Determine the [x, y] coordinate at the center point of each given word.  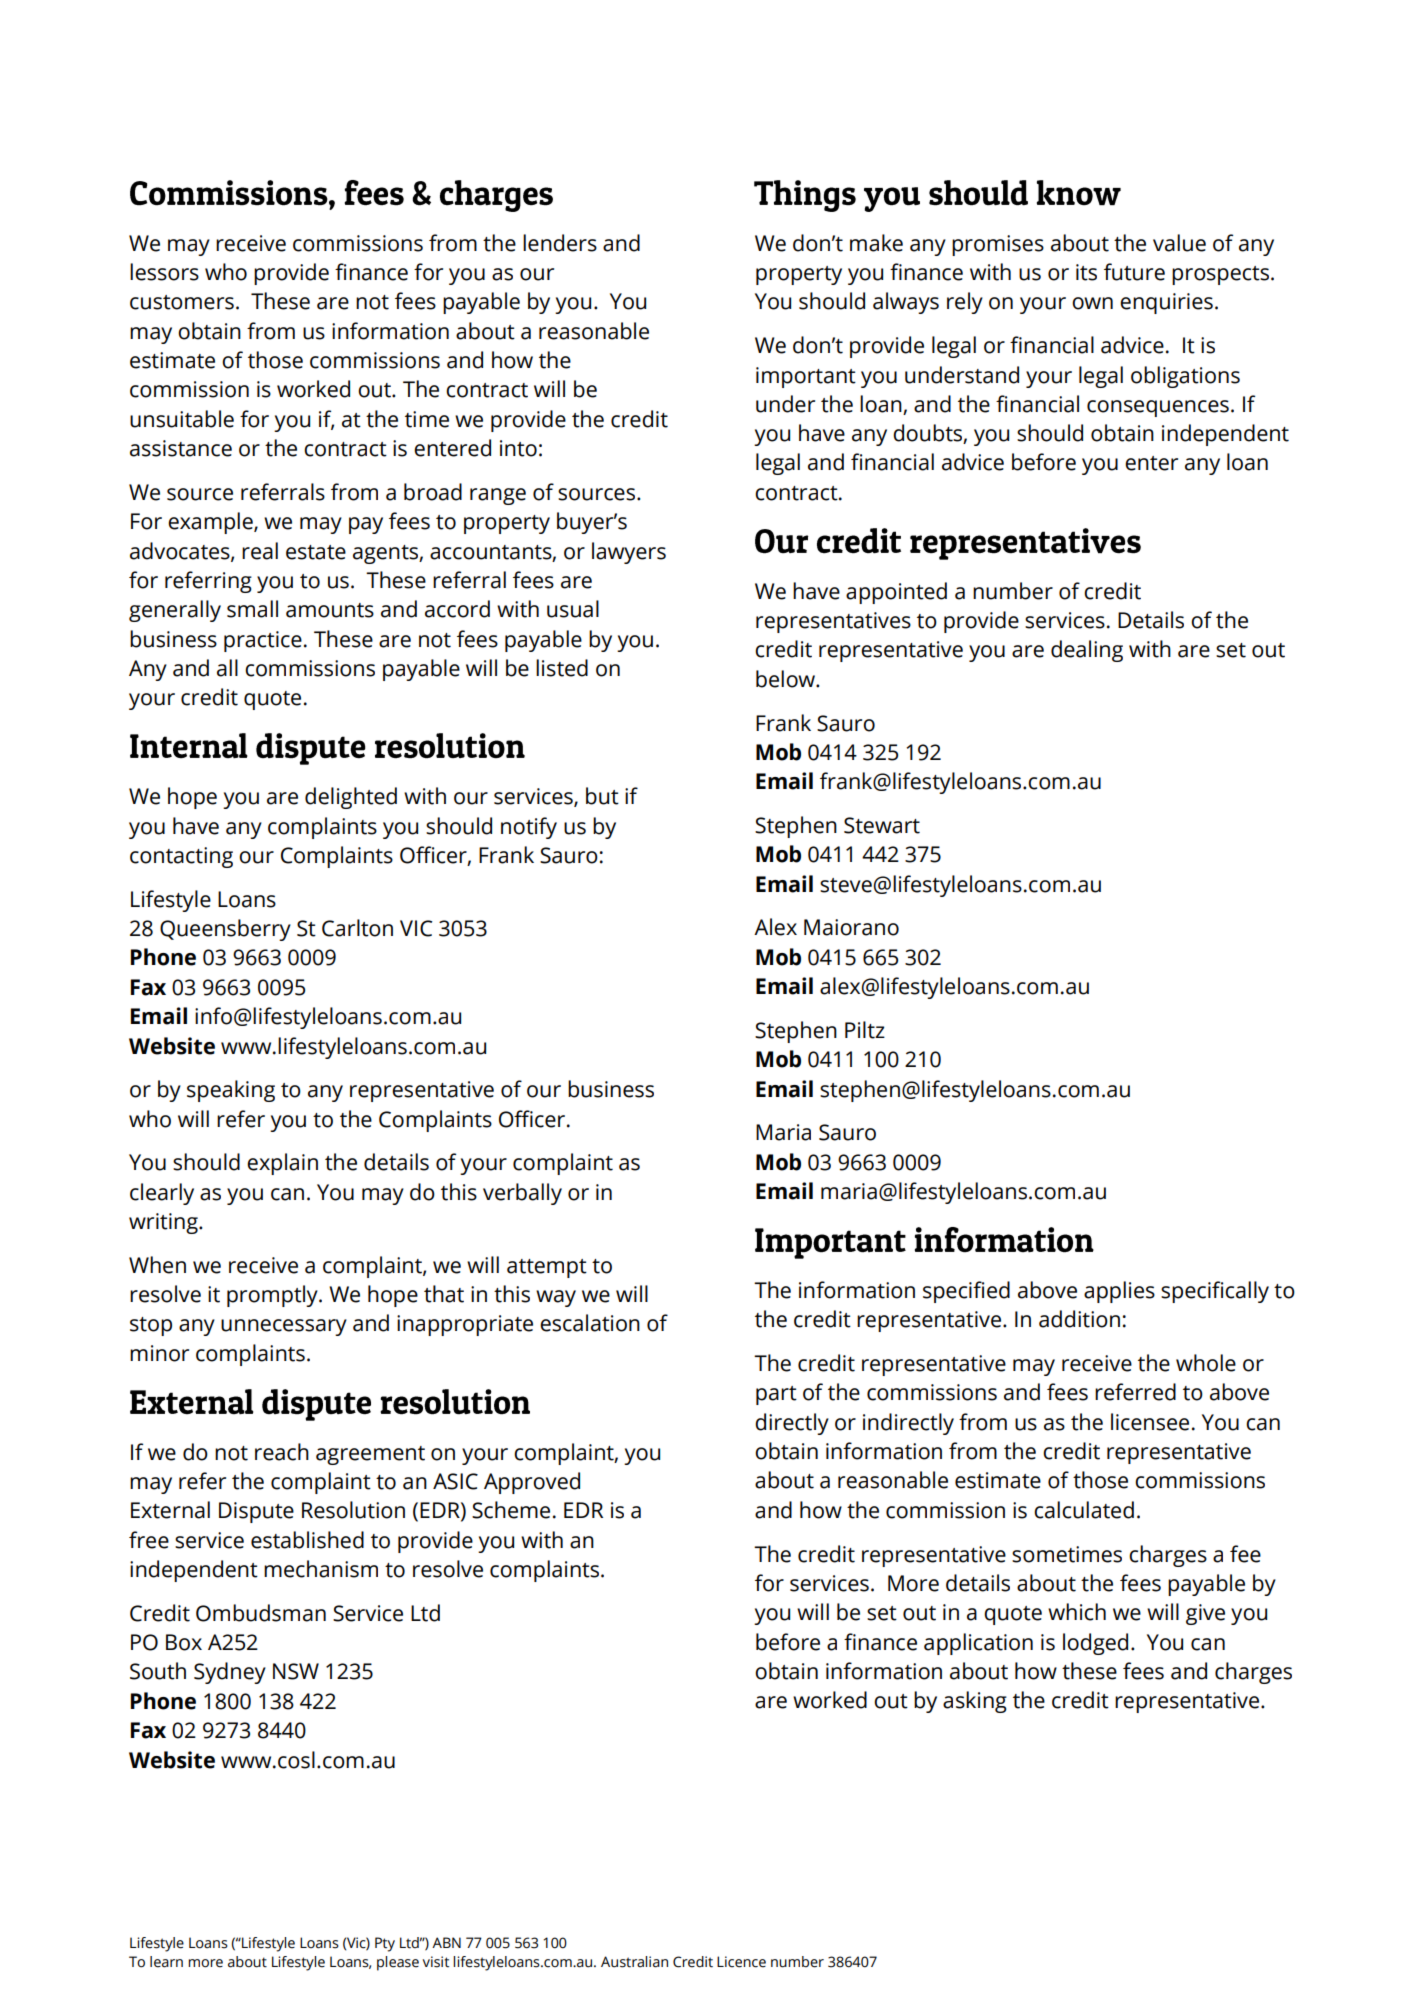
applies [1119, 1292]
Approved [532, 1483]
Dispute [256, 1512]
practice [263, 641]
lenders [560, 243]
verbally [522, 1194]
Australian [634, 1962]
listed [562, 668]
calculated [1084, 1510]
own [1092, 303]
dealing [1087, 651]
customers [182, 302]
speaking [231, 1091]
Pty [385, 1944]
